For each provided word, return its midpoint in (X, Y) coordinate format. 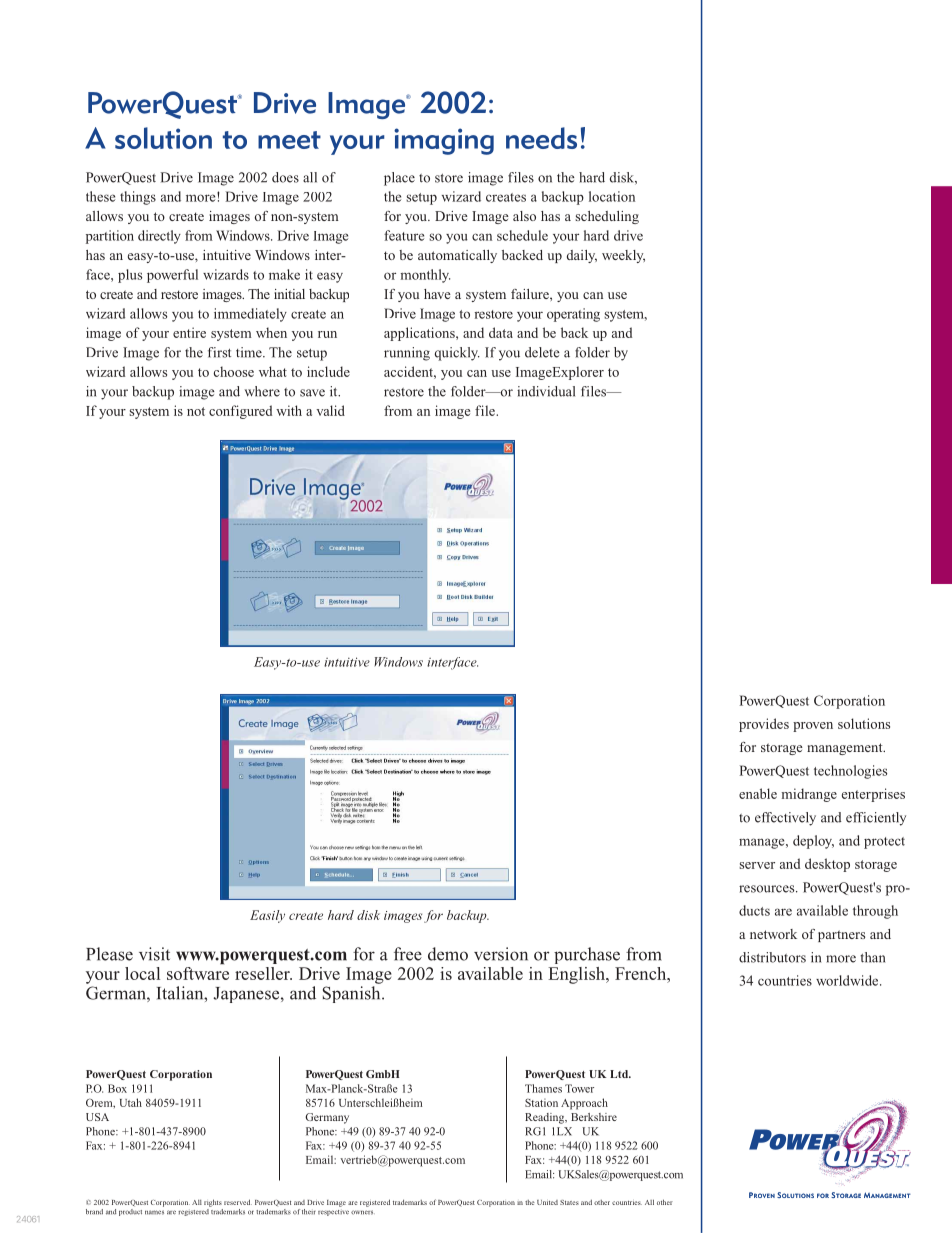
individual (546, 391)
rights (213, 1203)
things (138, 198)
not (196, 411)
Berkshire (594, 1117)
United (547, 1202)
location (612, 196)
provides (764, 725)
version (501, 954)
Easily (267, 916)
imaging (444, 141)
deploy (813, 842)
